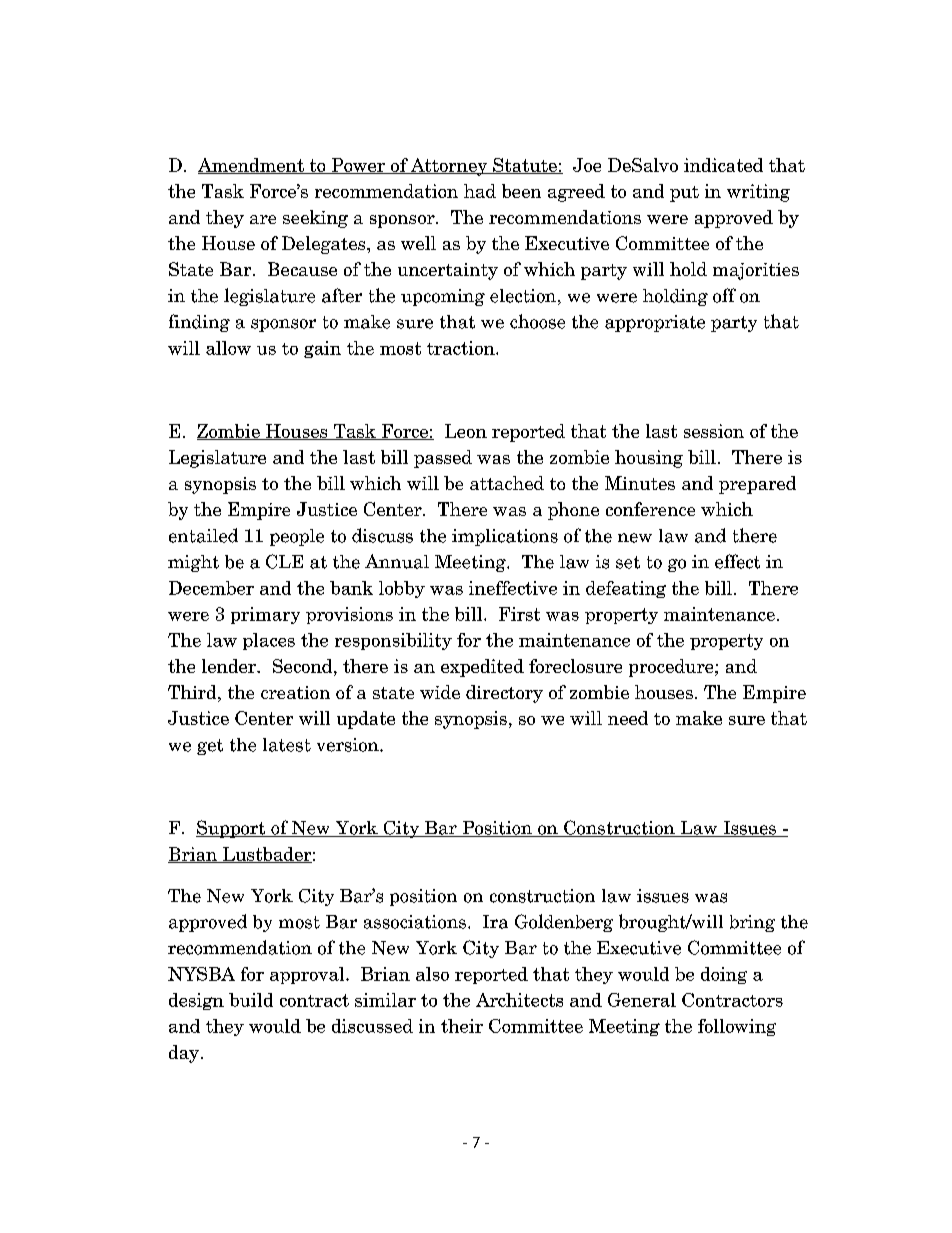  What do you see at coordinates (287, 745) in the screenshot?
I see `latest` at bounding box center [287, 745].
